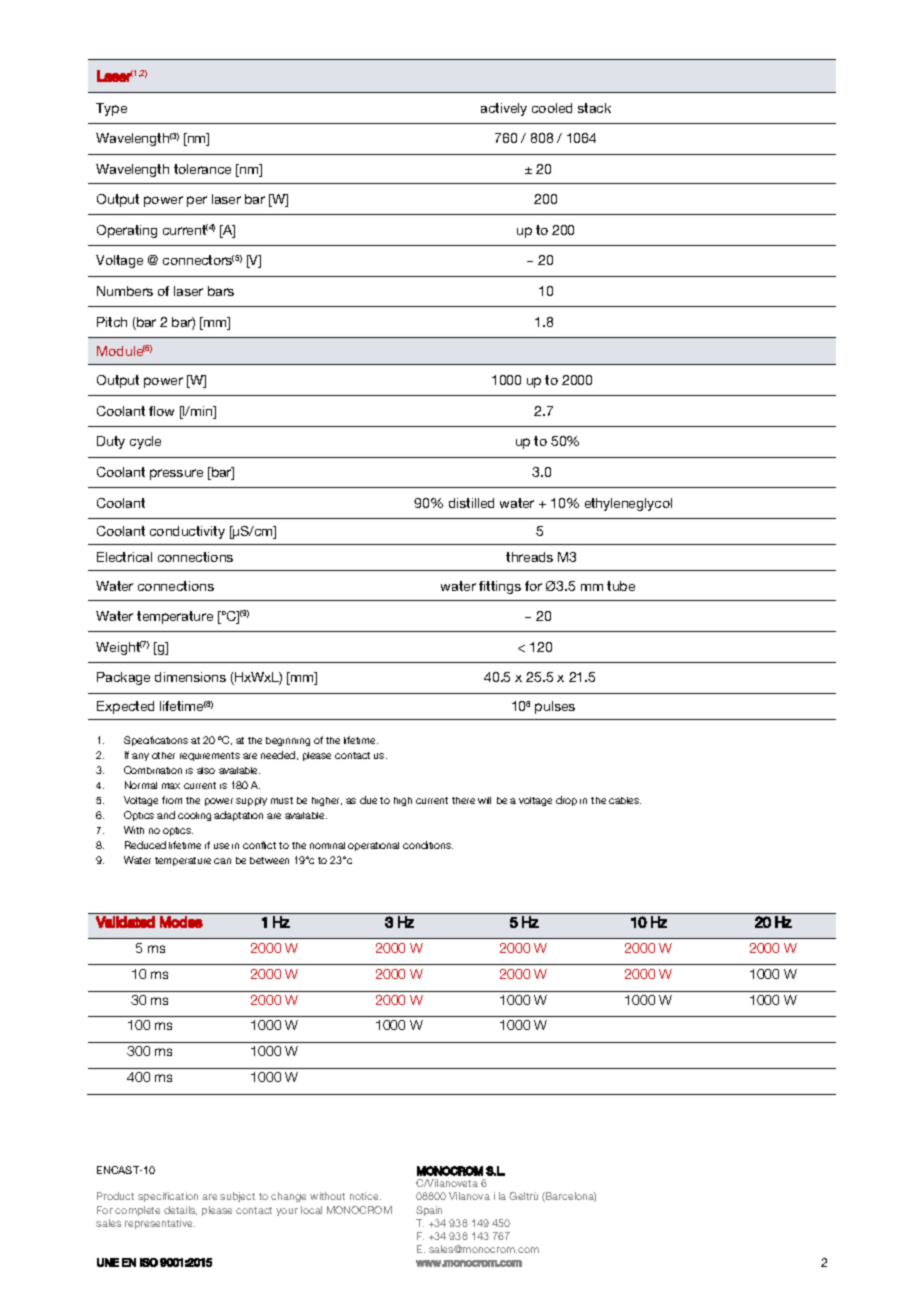 The image size is (924, 1308). What do you see at coordinates (160, 1224) in the image?
I see `representative` at bounding box center [160, 1224].
